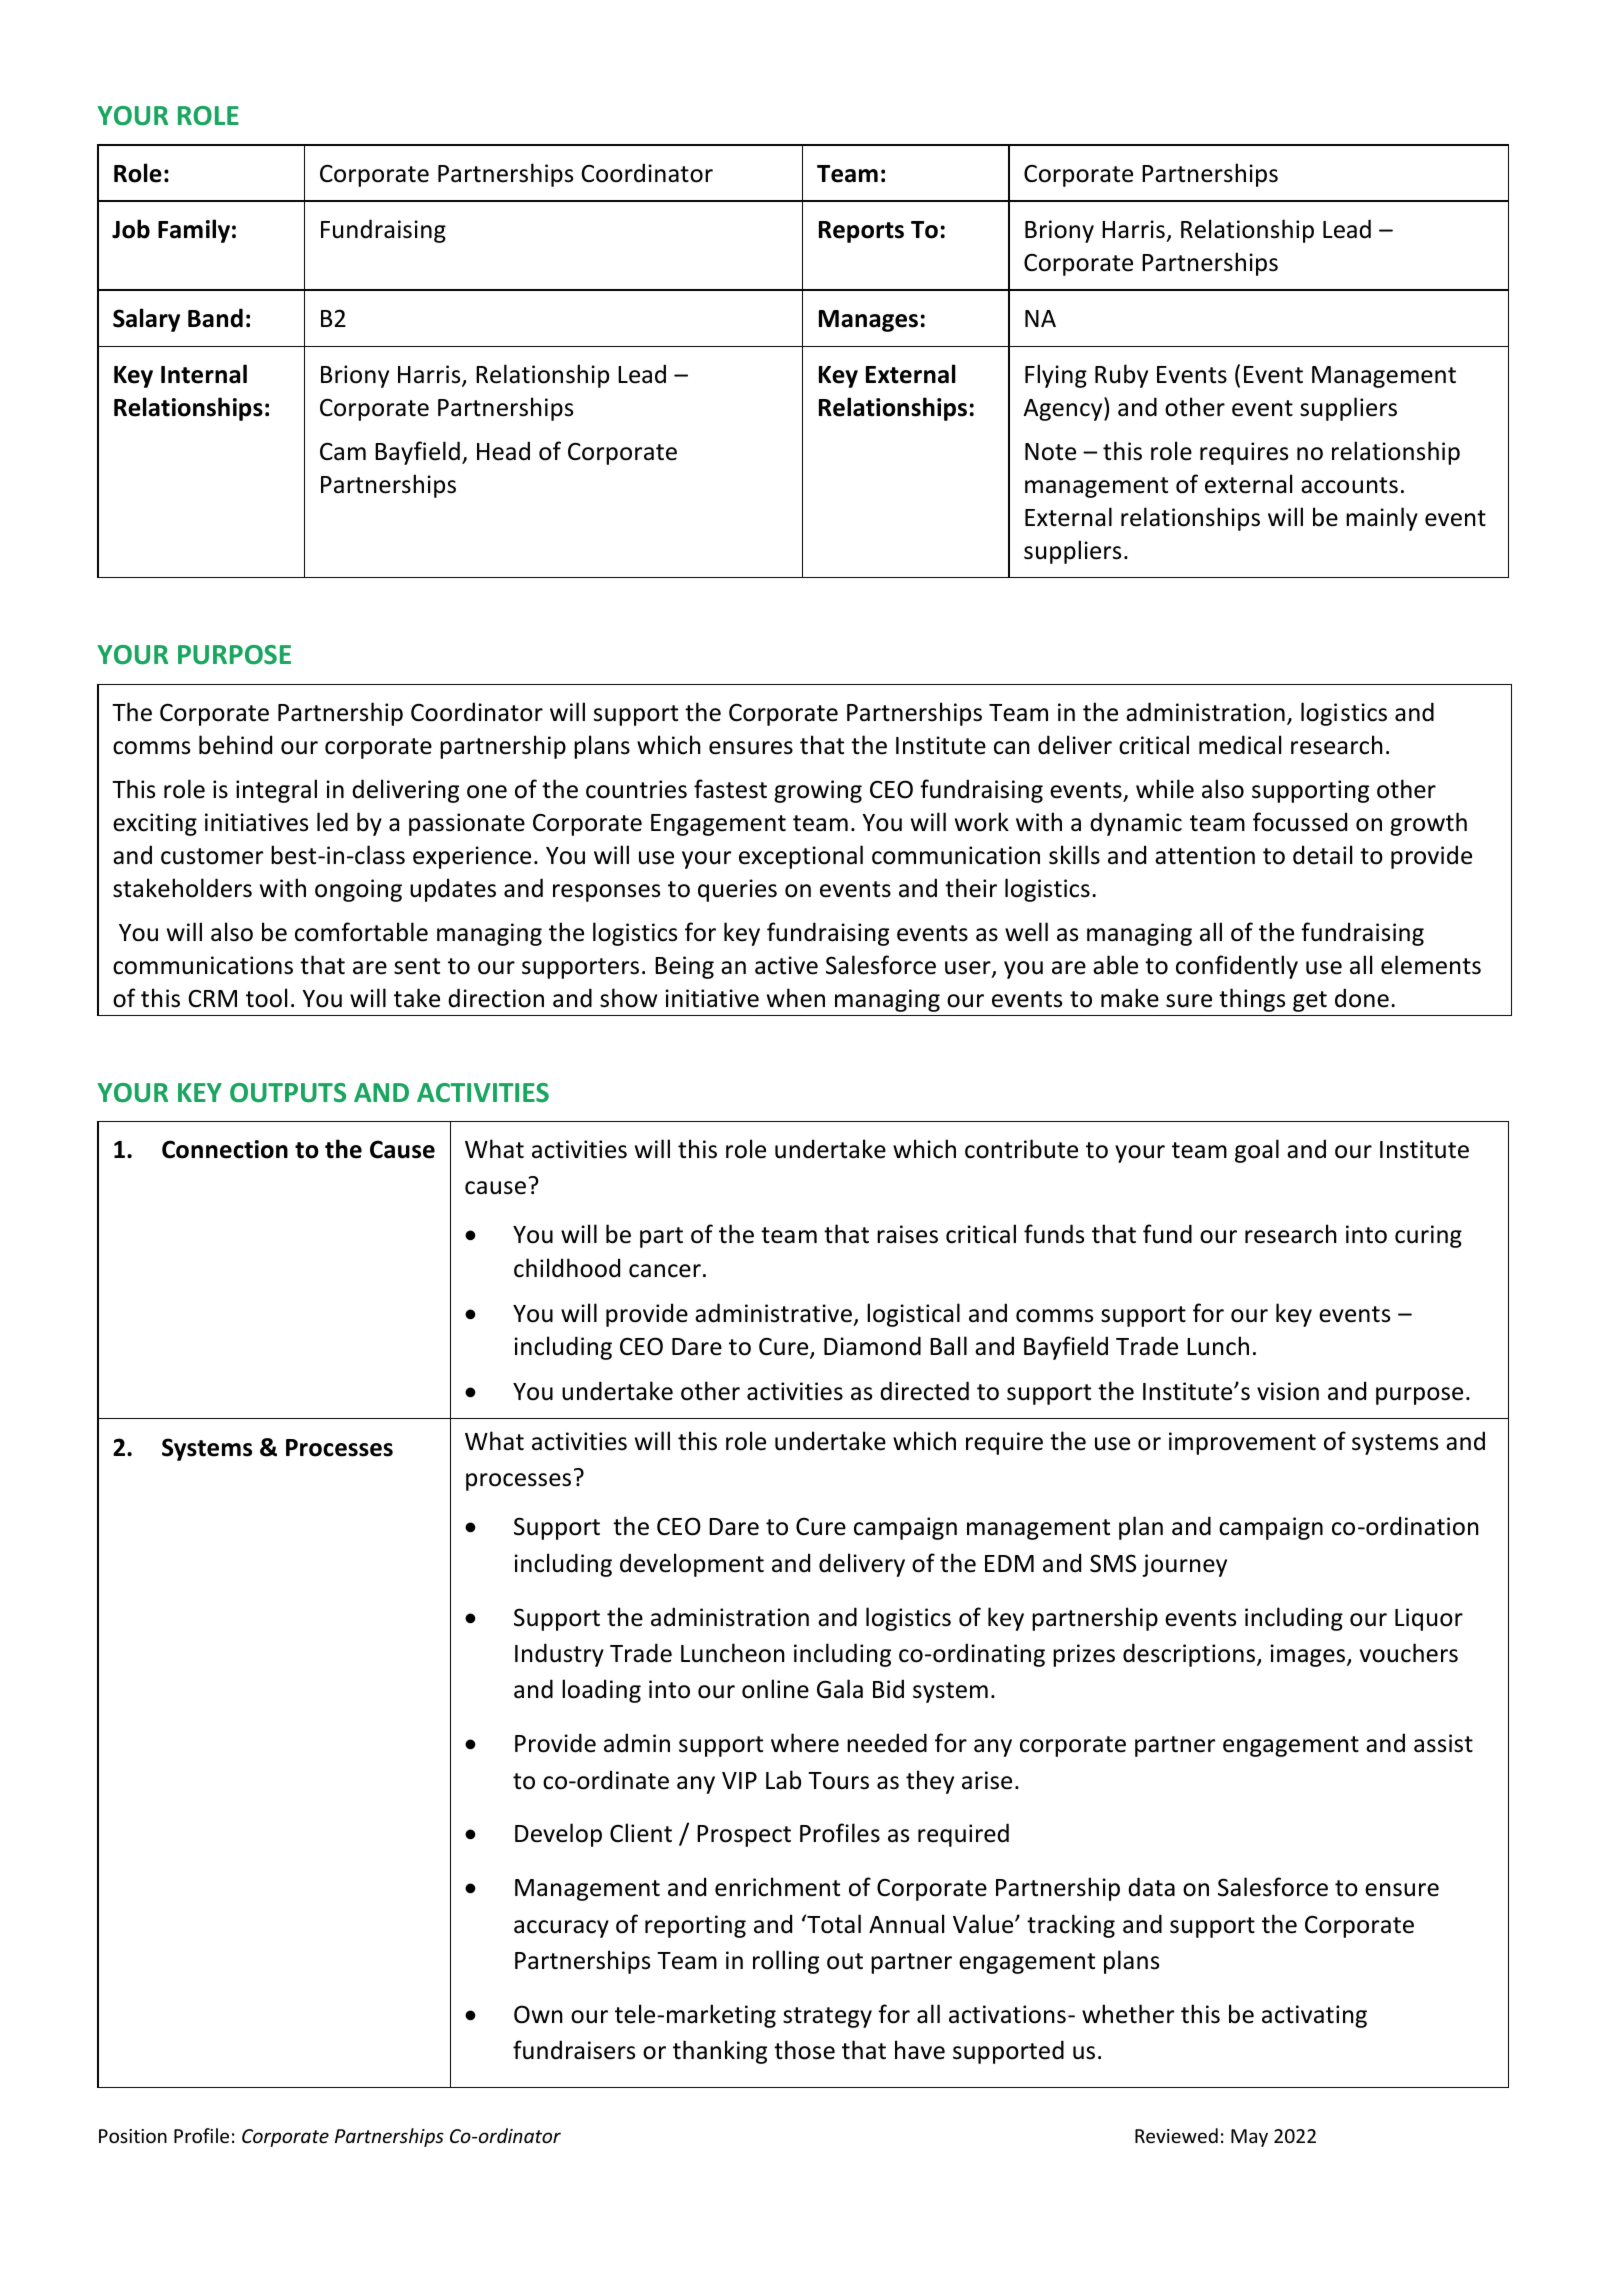  Describe the element at coordinates (1249, 2138) in the image. I see `May` at that location.
